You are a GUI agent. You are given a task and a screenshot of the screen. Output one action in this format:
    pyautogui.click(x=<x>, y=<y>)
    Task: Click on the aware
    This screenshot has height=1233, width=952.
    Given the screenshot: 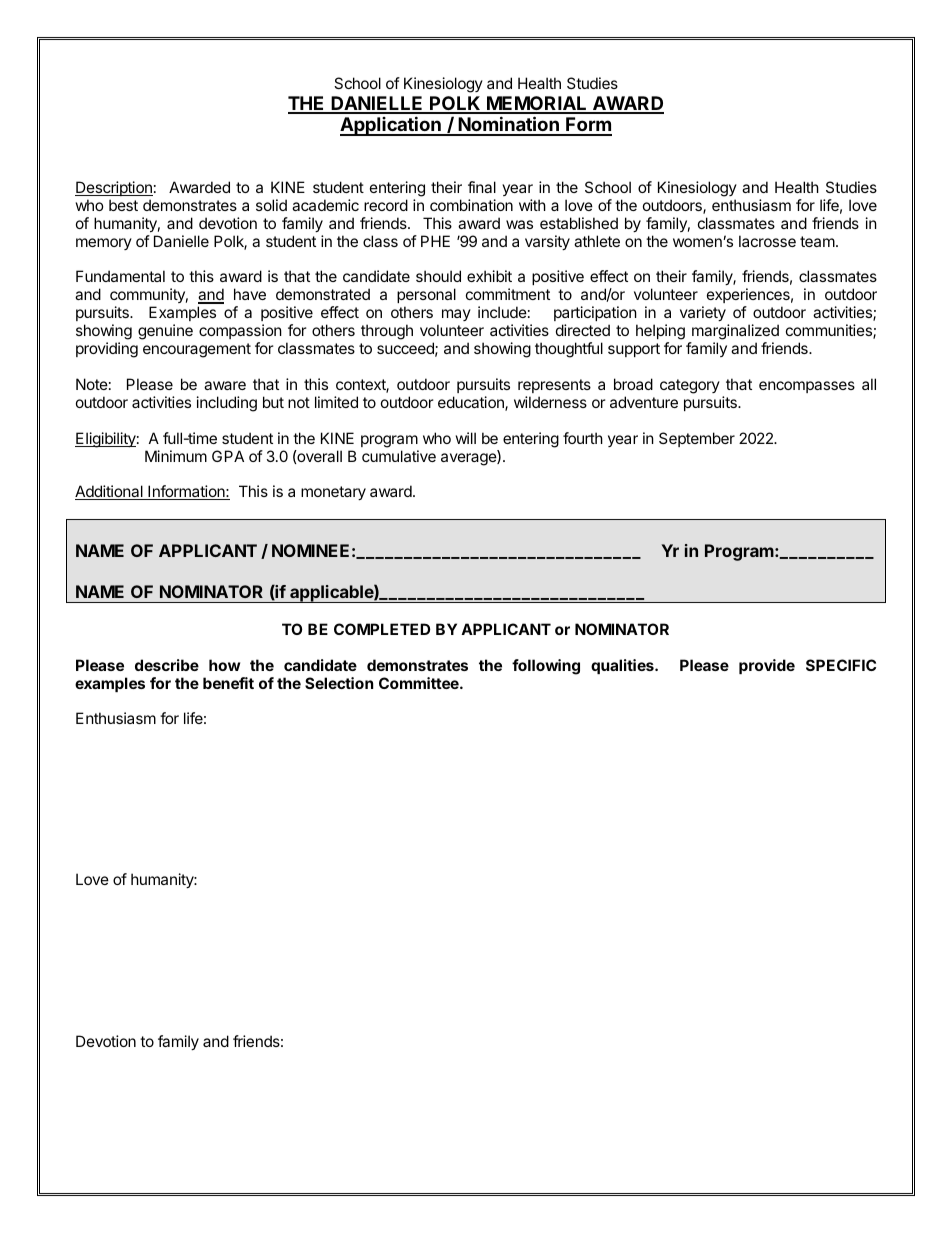 What is the action you would take?
    pyautogui.click(x=225, y=385)
